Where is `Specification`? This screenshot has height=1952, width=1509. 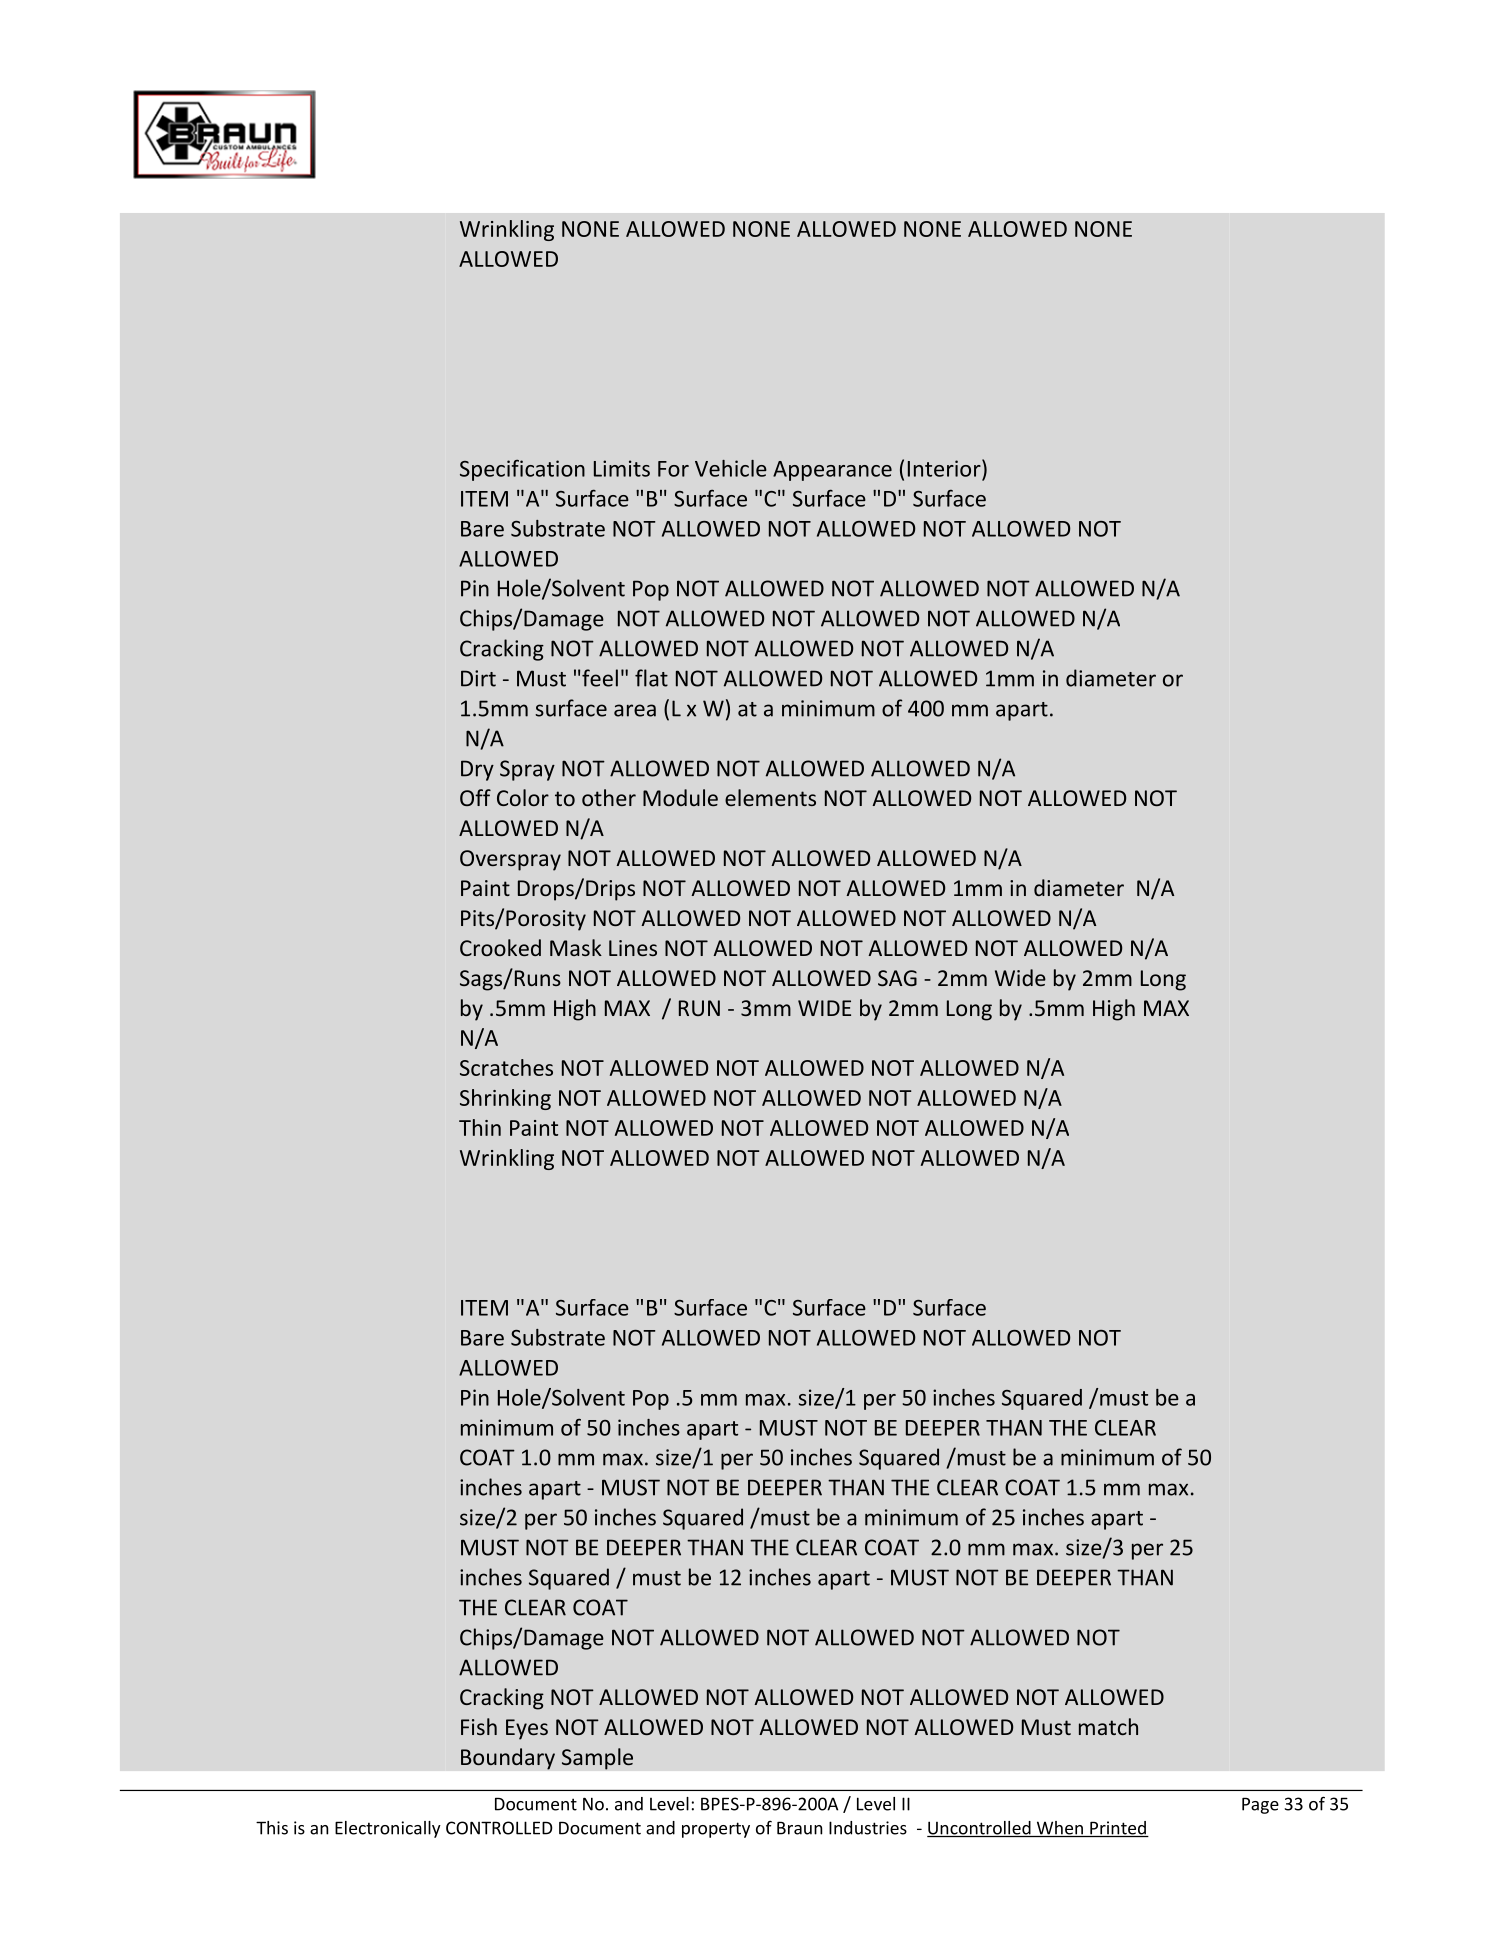
Specification is located at coordinates (522, 470).
